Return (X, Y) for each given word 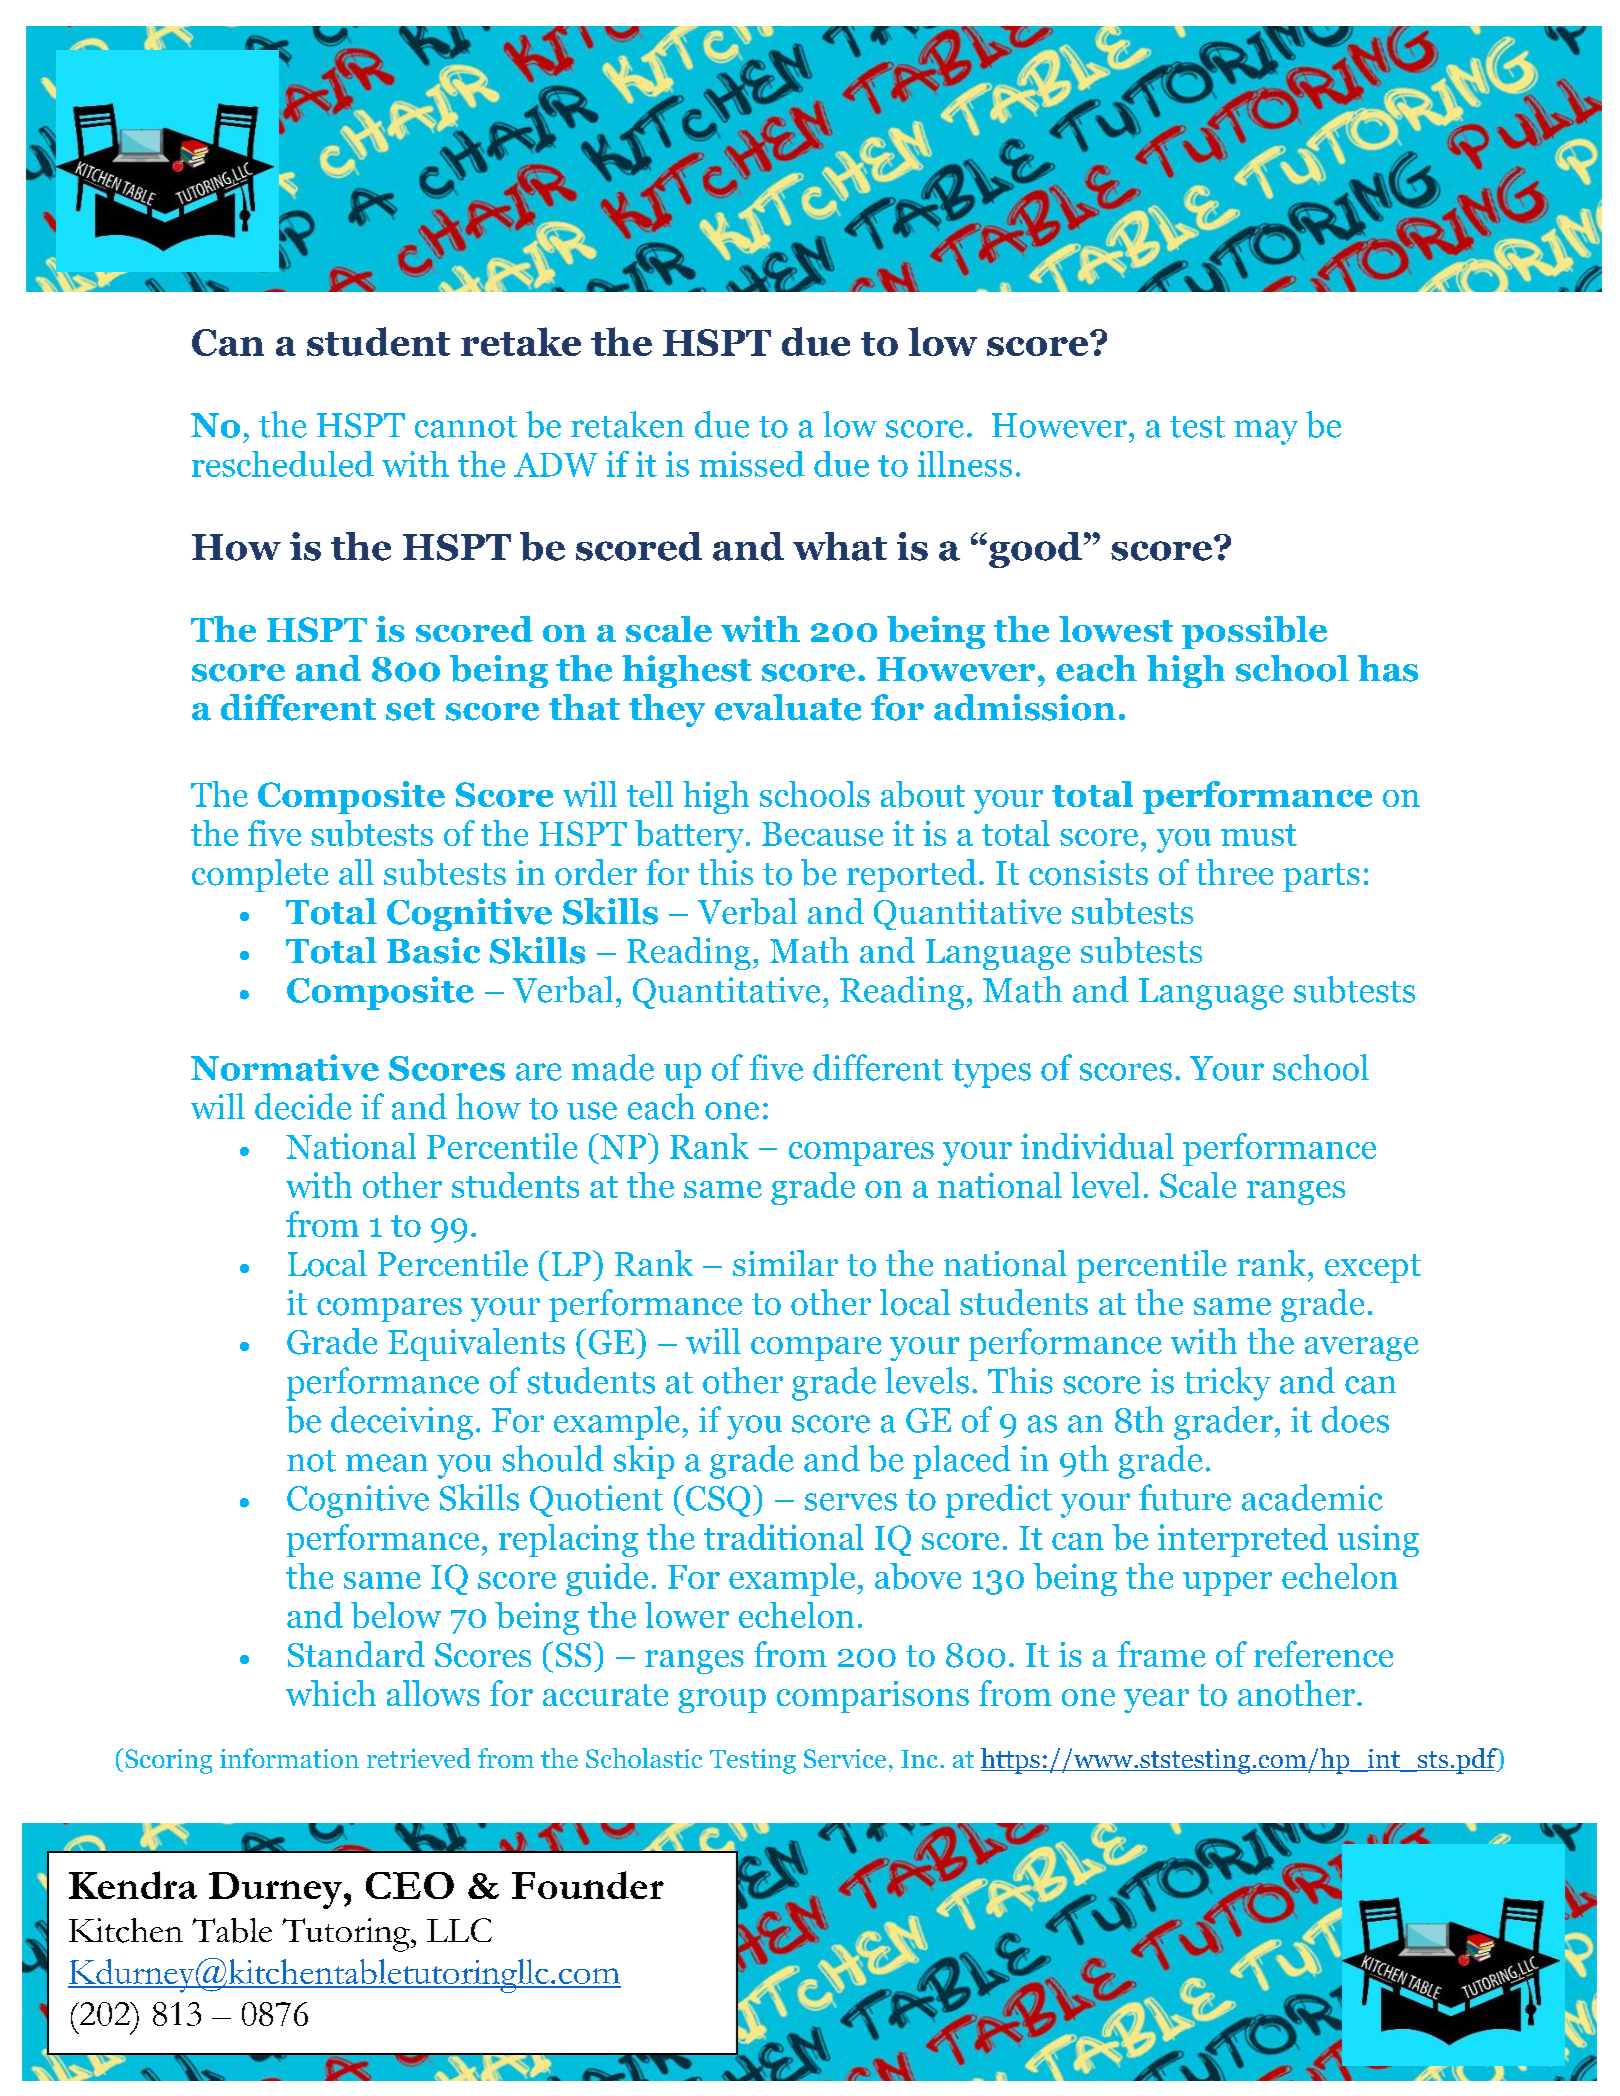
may (1266, 432)
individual (1097, 1146)
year (1156, 1701)
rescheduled (283, 464)
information (289, 1758)
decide (303, 1106)
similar (785, 1263)
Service (845, 1758)
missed (752, 464)
